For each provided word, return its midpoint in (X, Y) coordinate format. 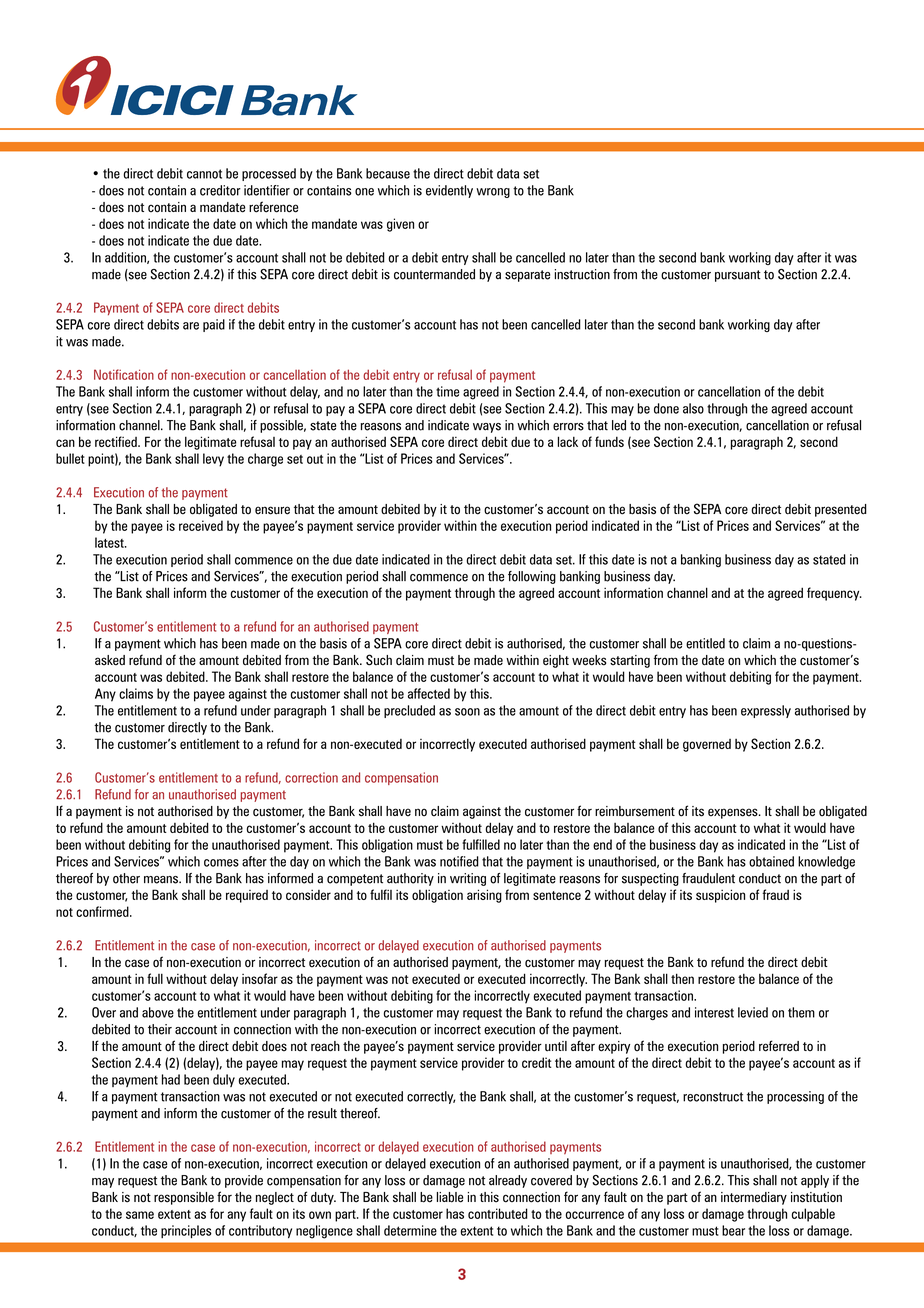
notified (459, 861)
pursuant (738, 276)
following (532, 577)
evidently (449, 191)
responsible (184, 1198)
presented (841, 510)
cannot (204, 174)
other (126, 878)
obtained (771, 861)
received (201, 525)
